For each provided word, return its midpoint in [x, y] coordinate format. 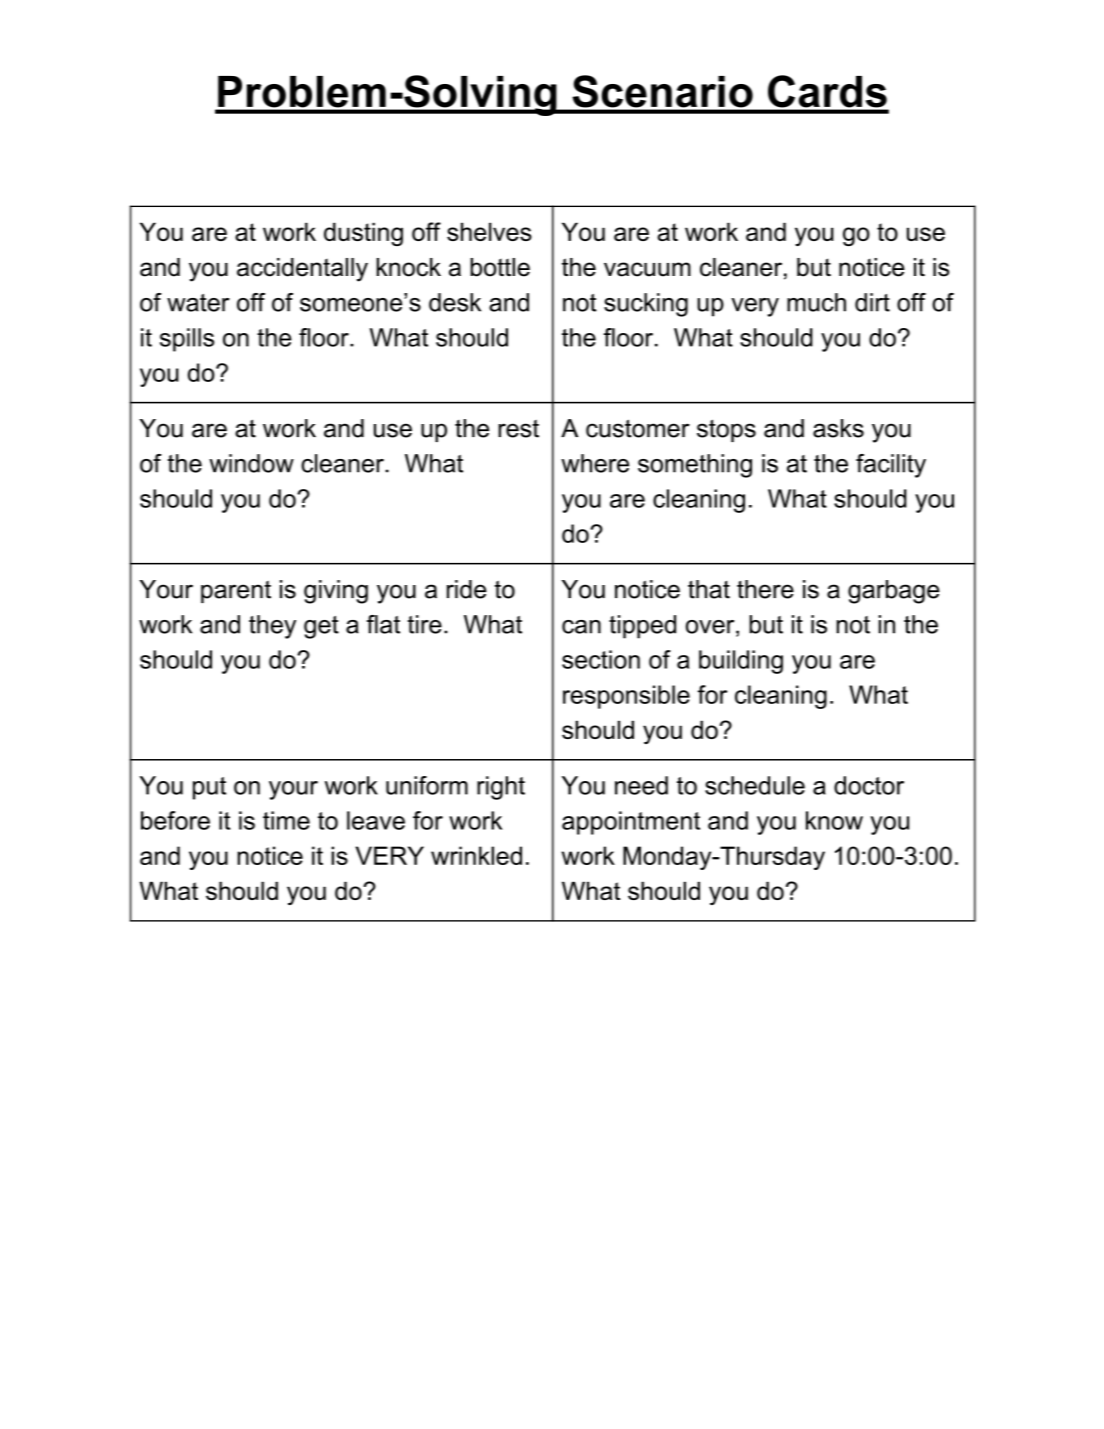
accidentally [302, 270]
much [816, 302]
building [741, 662]
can [581, 627]
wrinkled [476, 855]
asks [838, 428]
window [251, 463]
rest [518, 428]
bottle [500, 267]
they [272, 627]
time [286, 820]
